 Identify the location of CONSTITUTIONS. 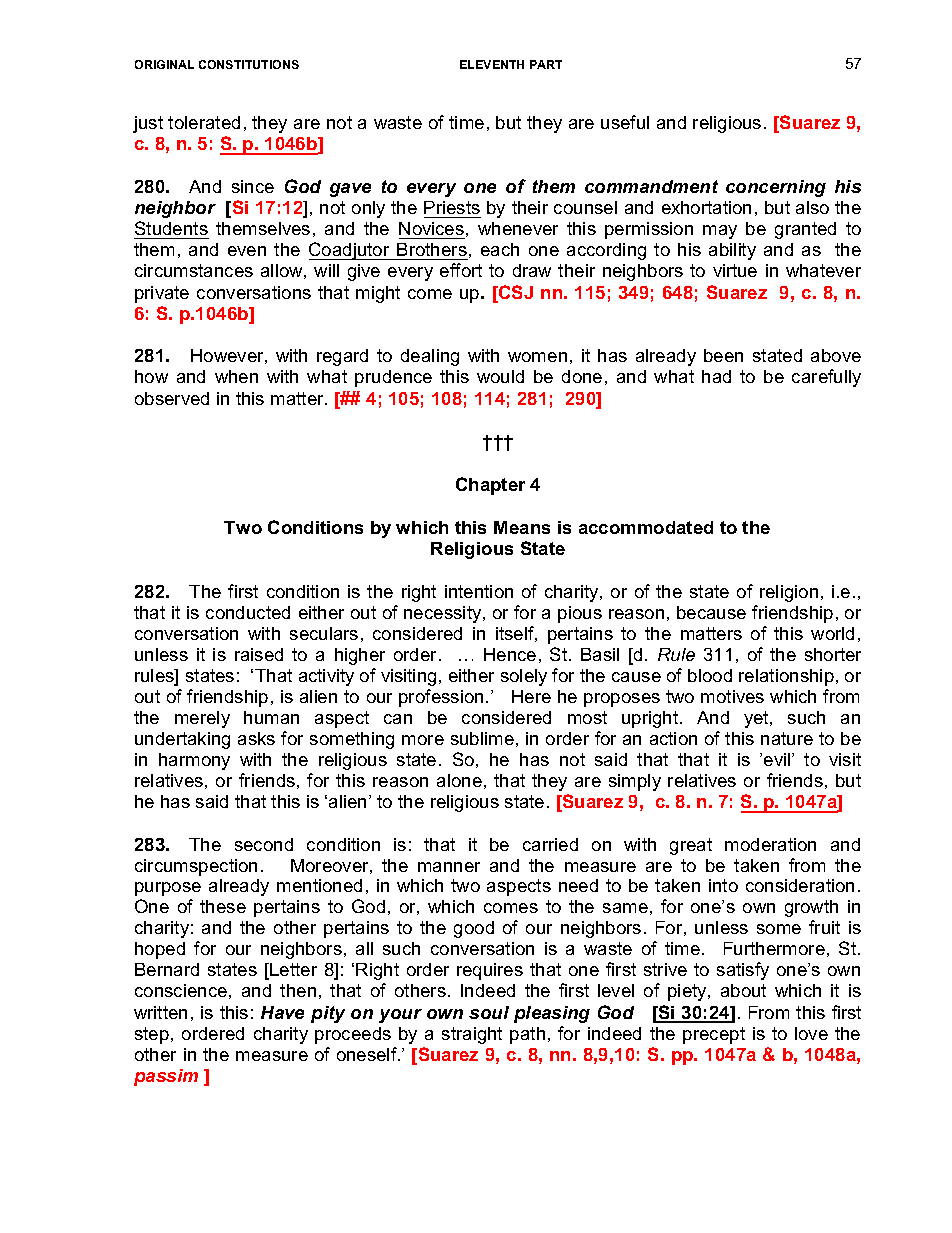
(249, 64).
